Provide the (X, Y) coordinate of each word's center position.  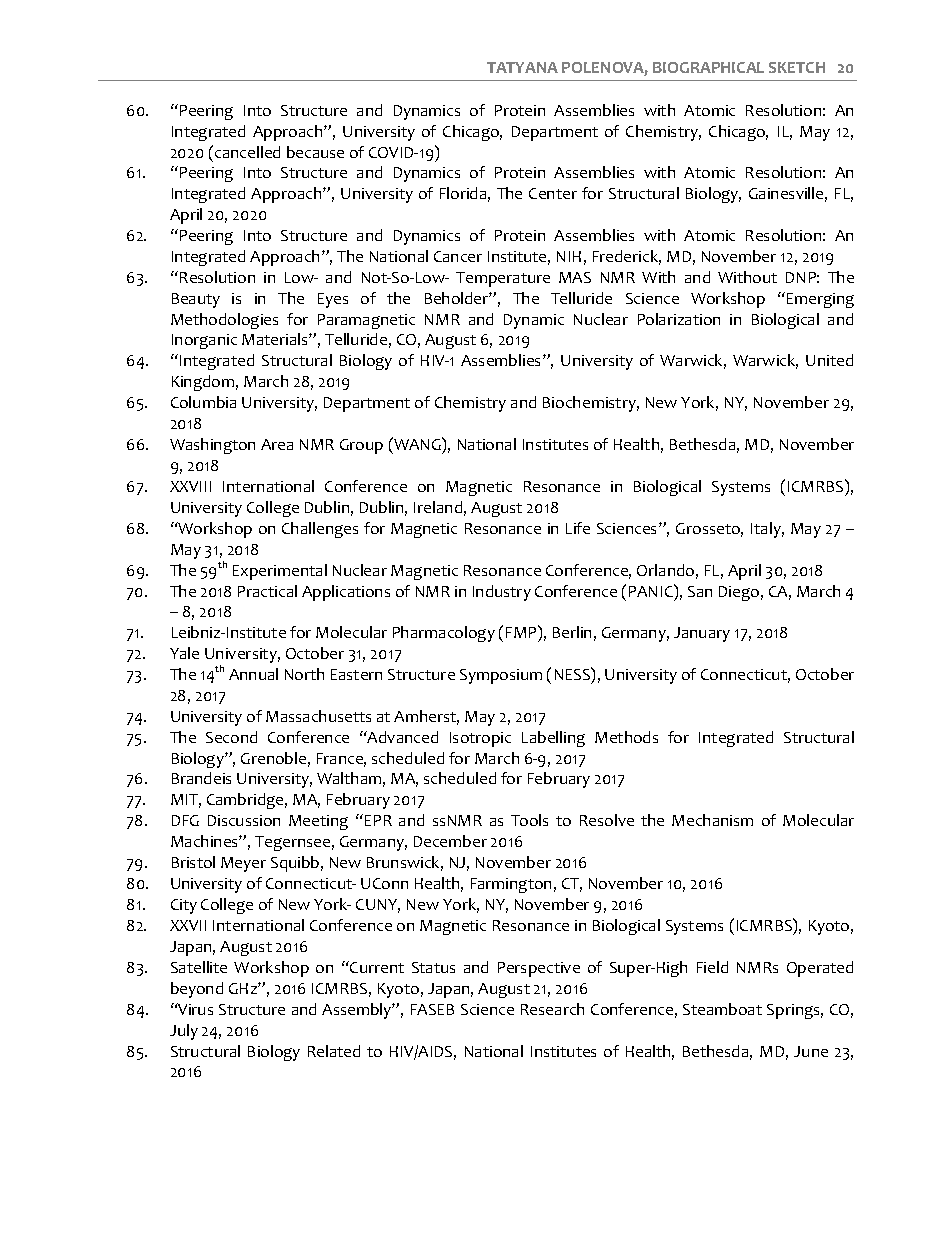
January (702, 634)
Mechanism (712, 820)
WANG (417, 443)
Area (277, 444)
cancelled (247, 152)
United (829, 360)
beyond (197, 990)
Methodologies (224, 321)
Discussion (244, 820)
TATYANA (522, 67)
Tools (529, 820)
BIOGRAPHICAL (708, 67)
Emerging (820, 300)
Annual (253, 674)
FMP (522, 631)
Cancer (458, 256)
